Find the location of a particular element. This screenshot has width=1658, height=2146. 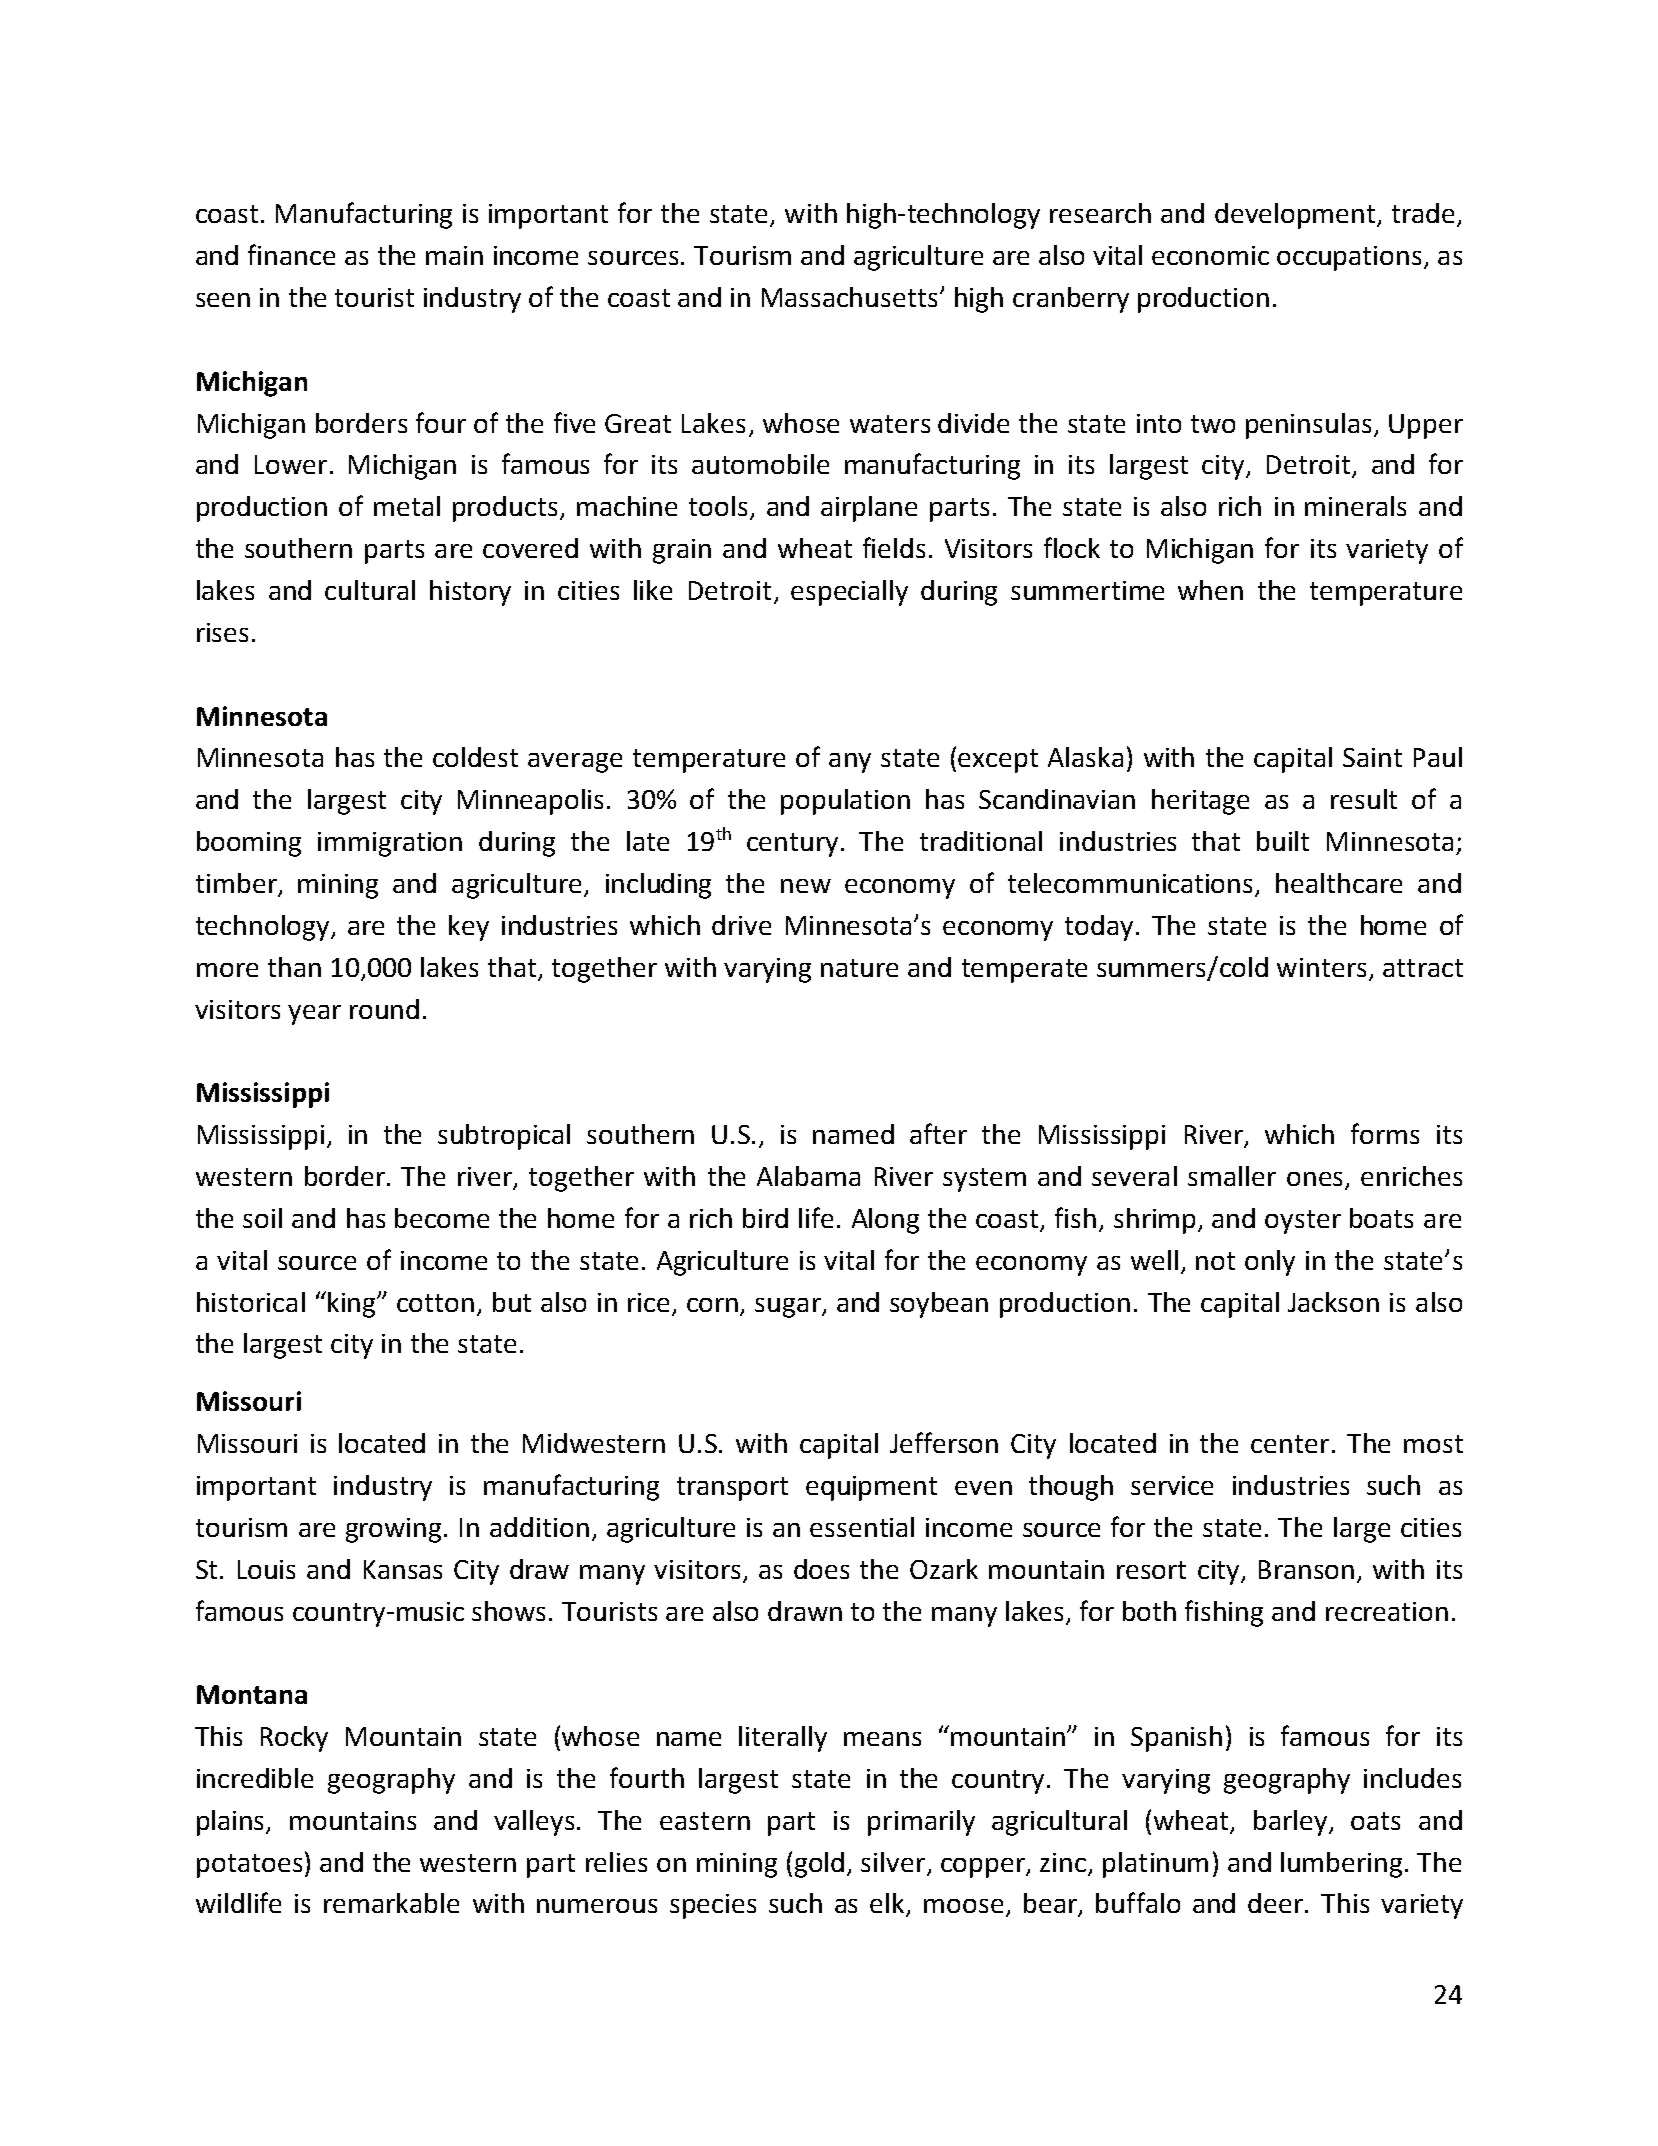

equipment is located at coordinates (871, 1488).
